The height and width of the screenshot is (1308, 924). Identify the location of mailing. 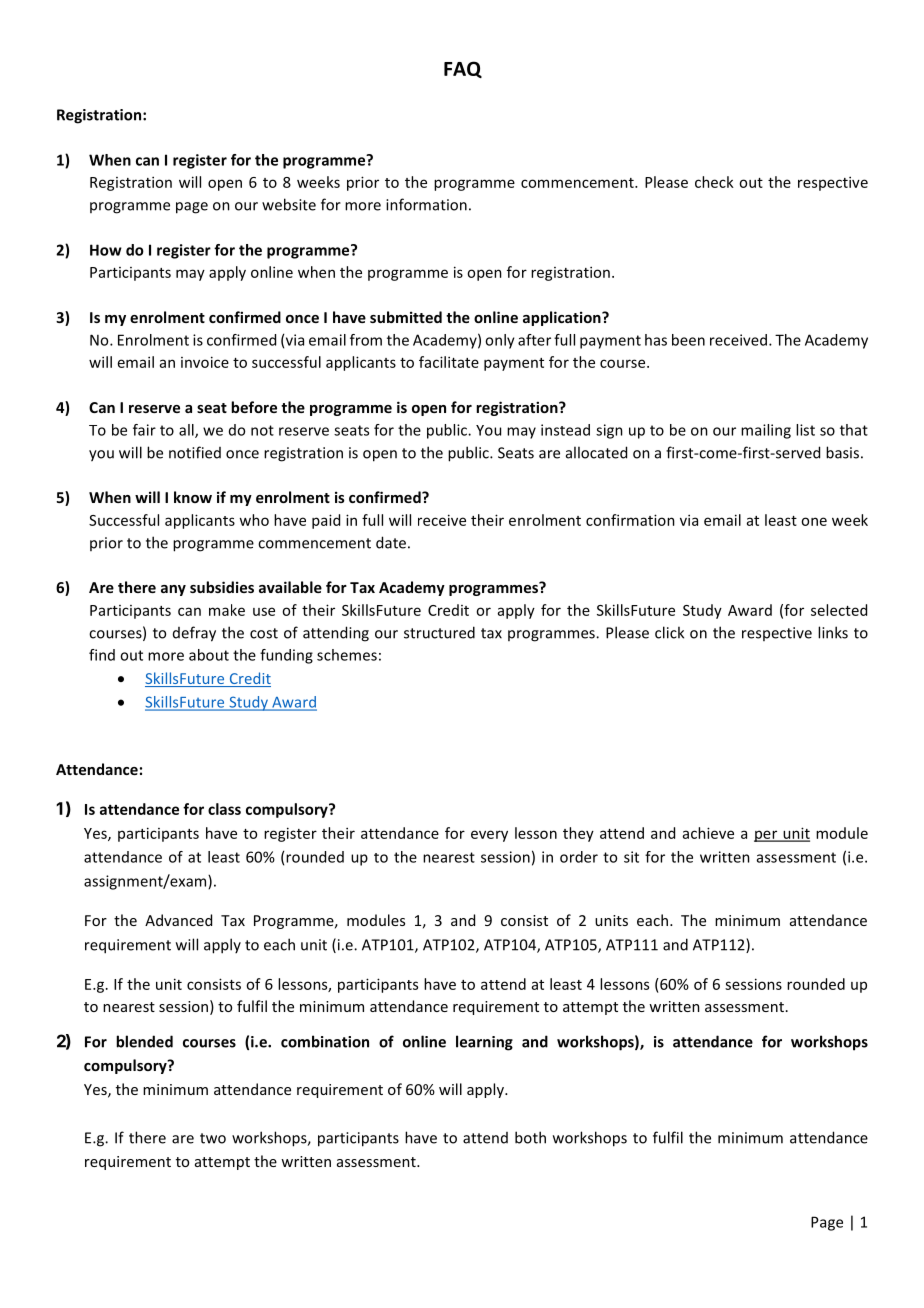
(766, 431).
